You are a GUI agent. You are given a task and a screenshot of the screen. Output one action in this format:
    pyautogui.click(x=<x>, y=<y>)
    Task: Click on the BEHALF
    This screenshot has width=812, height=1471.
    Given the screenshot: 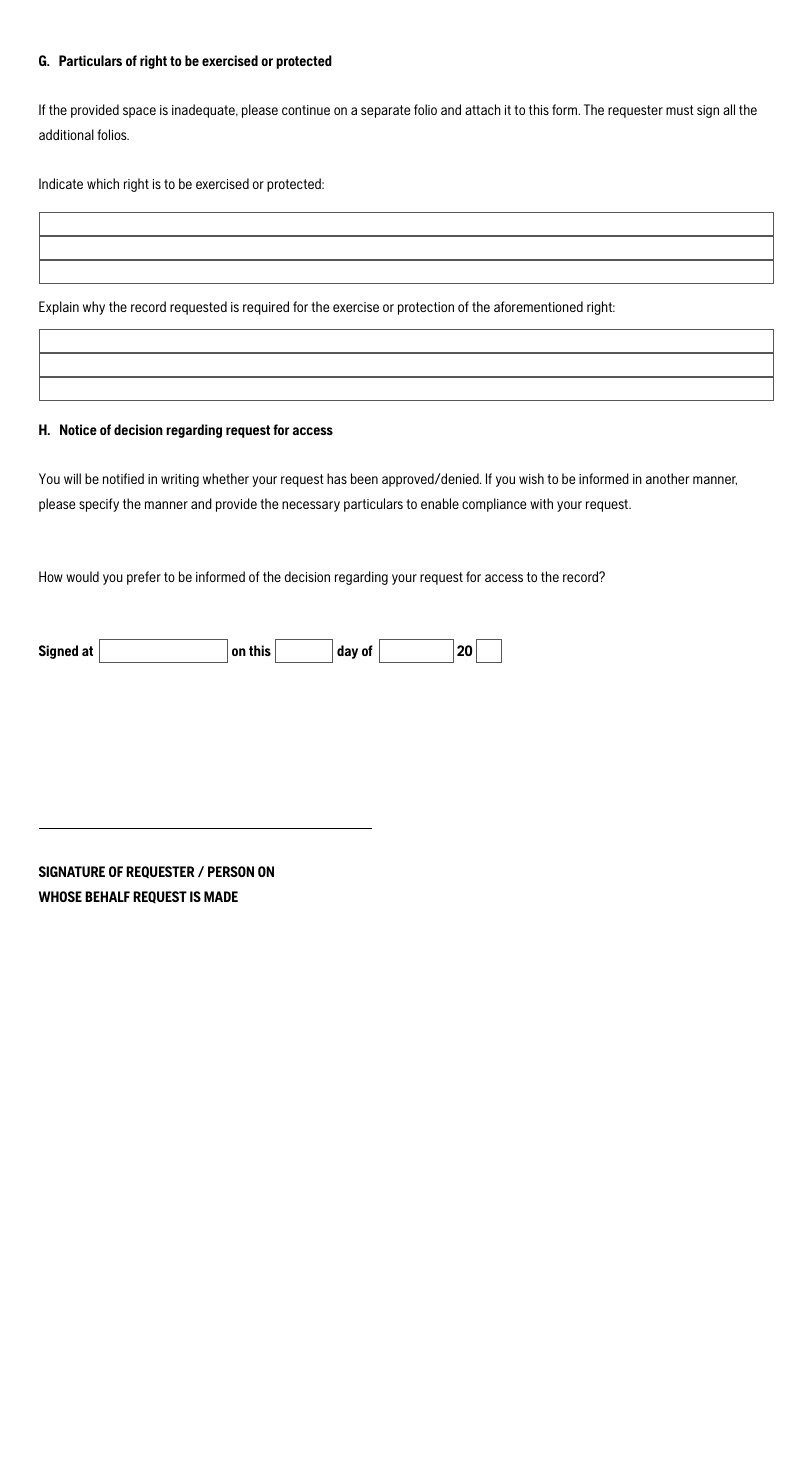 What is the action you would take?
    pyautogui.click(x=107, y=896)
